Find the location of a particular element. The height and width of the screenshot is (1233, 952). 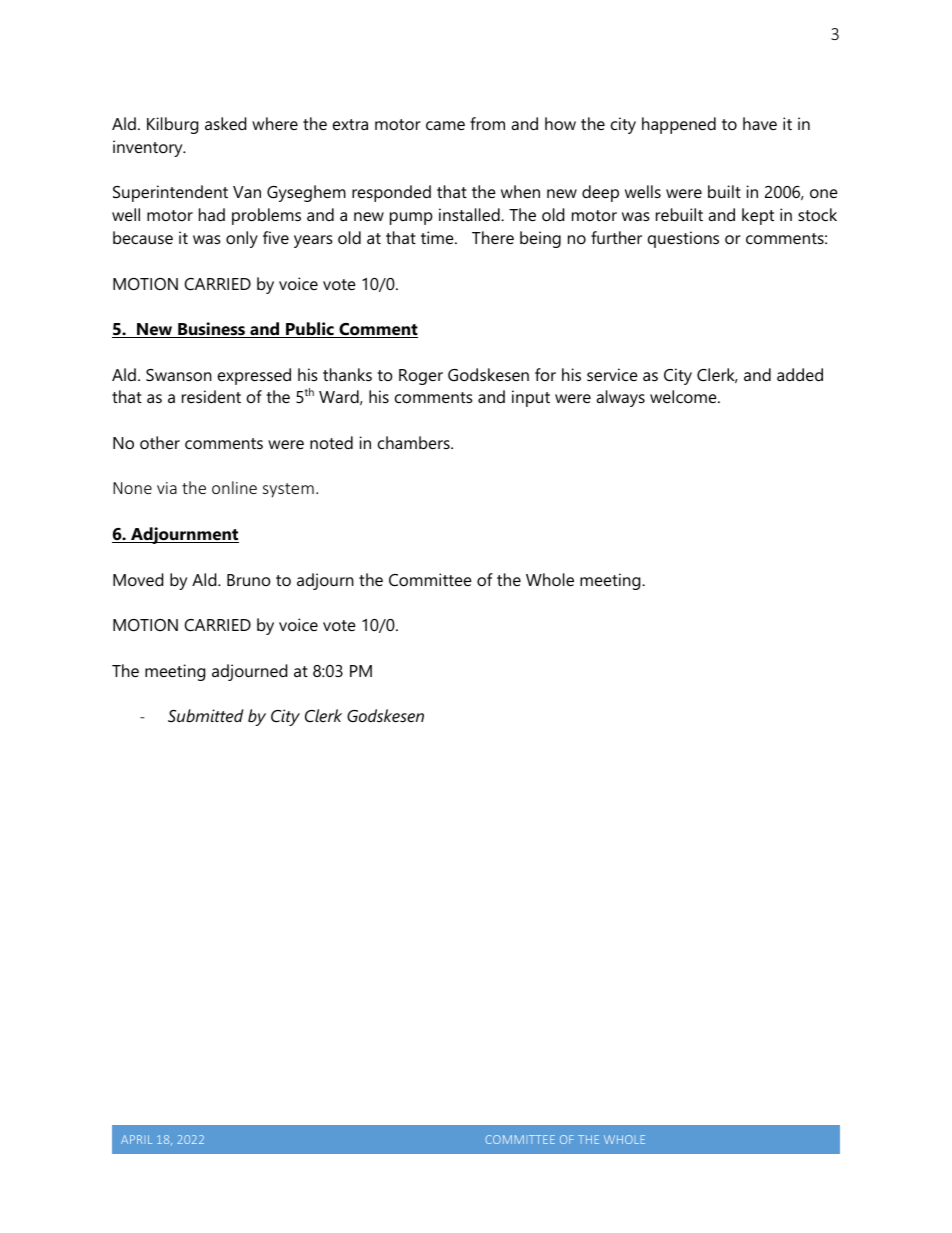

asked is located at coordinates (225, 123).
